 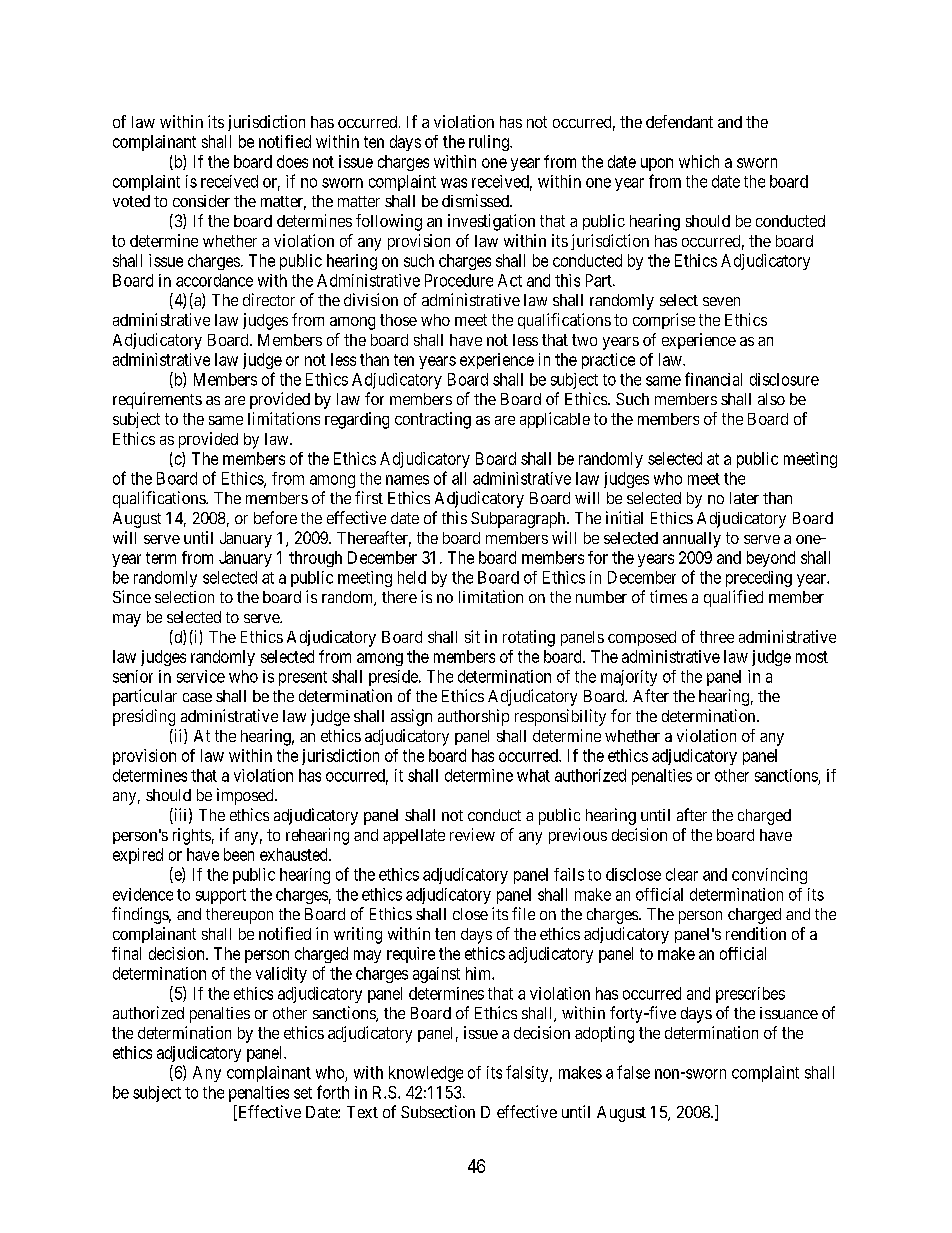 What do you see at coordinates (633, 1072) in the document?
I see `false` at bounding box center [633, 1072].
